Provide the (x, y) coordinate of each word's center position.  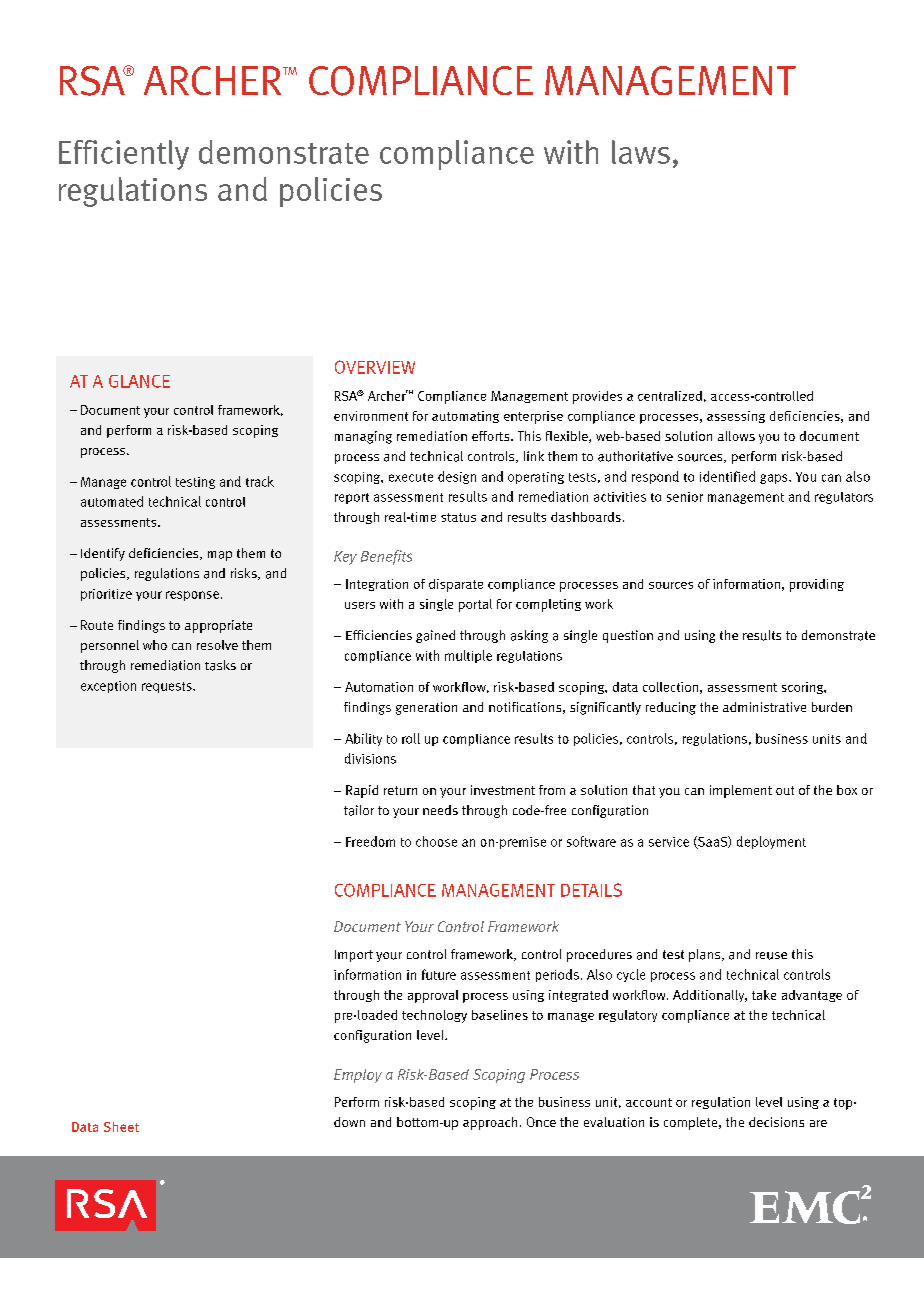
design (457, 477)
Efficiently (124, 155)
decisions (776, 1122)
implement (741, 791)
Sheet (121, 1127)
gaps (775, 479)
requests (168, 687)
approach (490, 1123)
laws (641, 152)
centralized (670, 396)
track (260, 481)
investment (503, 790)
